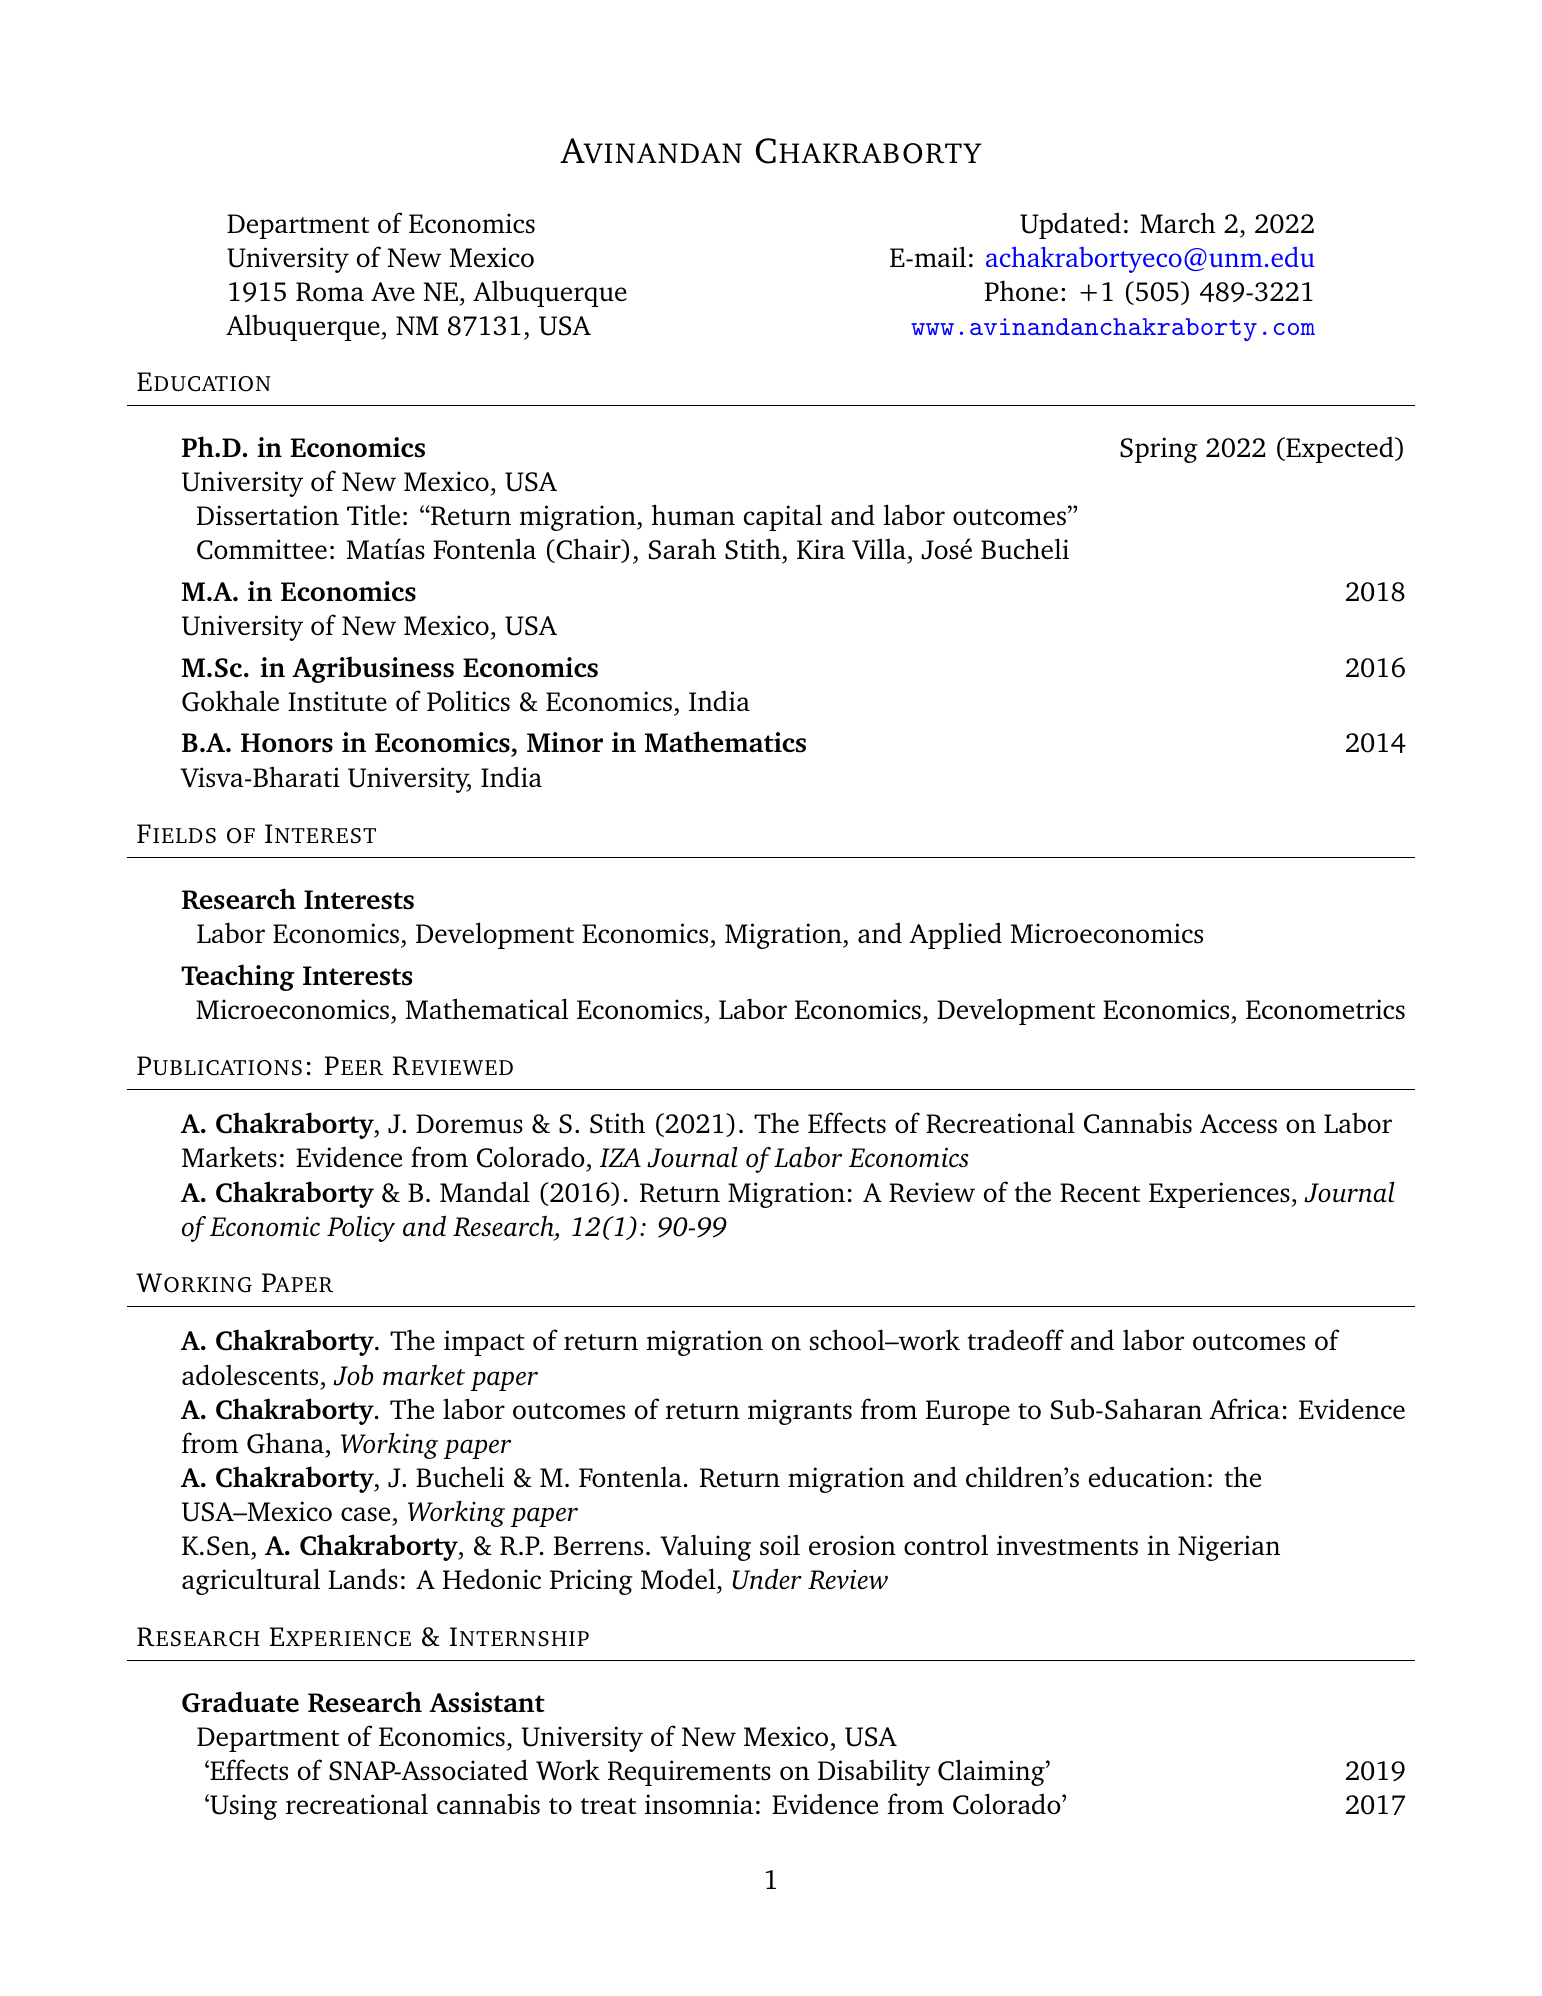  What do you see at coordinates (353, 1375) in the screenshot?
I see `Job` at bounding box center [353, 1375].
